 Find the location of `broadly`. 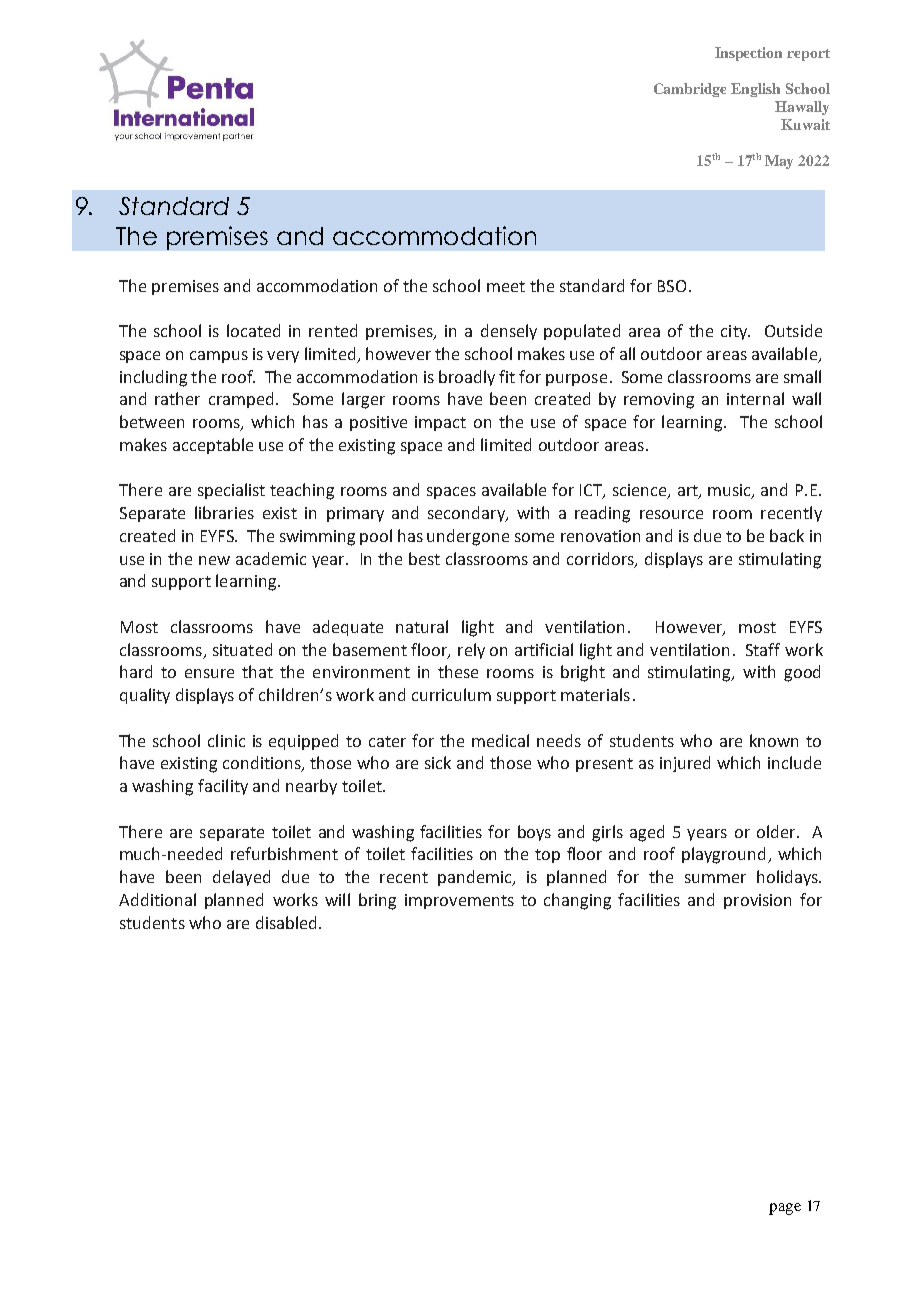

broadly is located at coordinates (467, 378).
